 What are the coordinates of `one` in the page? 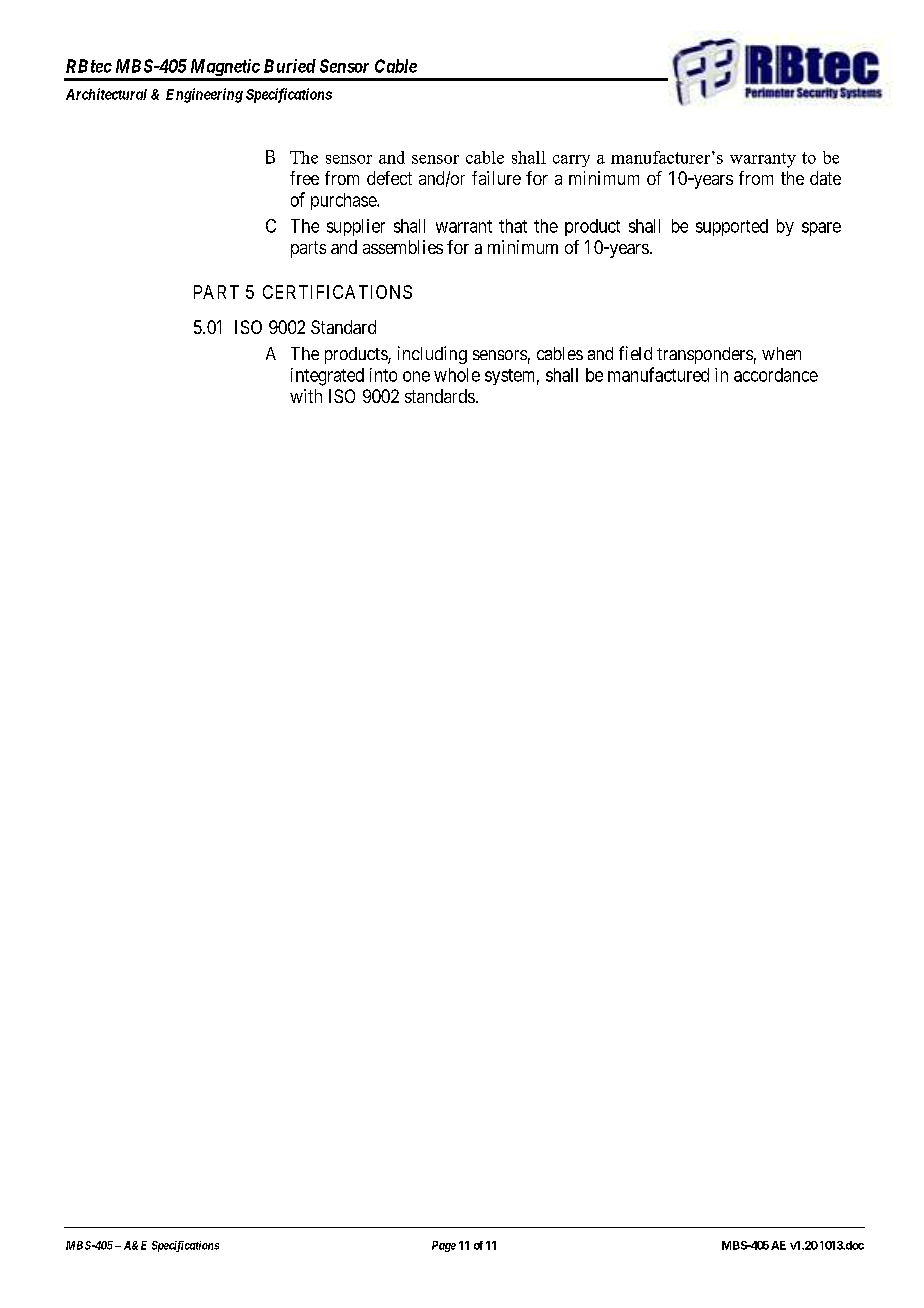 It's located at (416, 376).
